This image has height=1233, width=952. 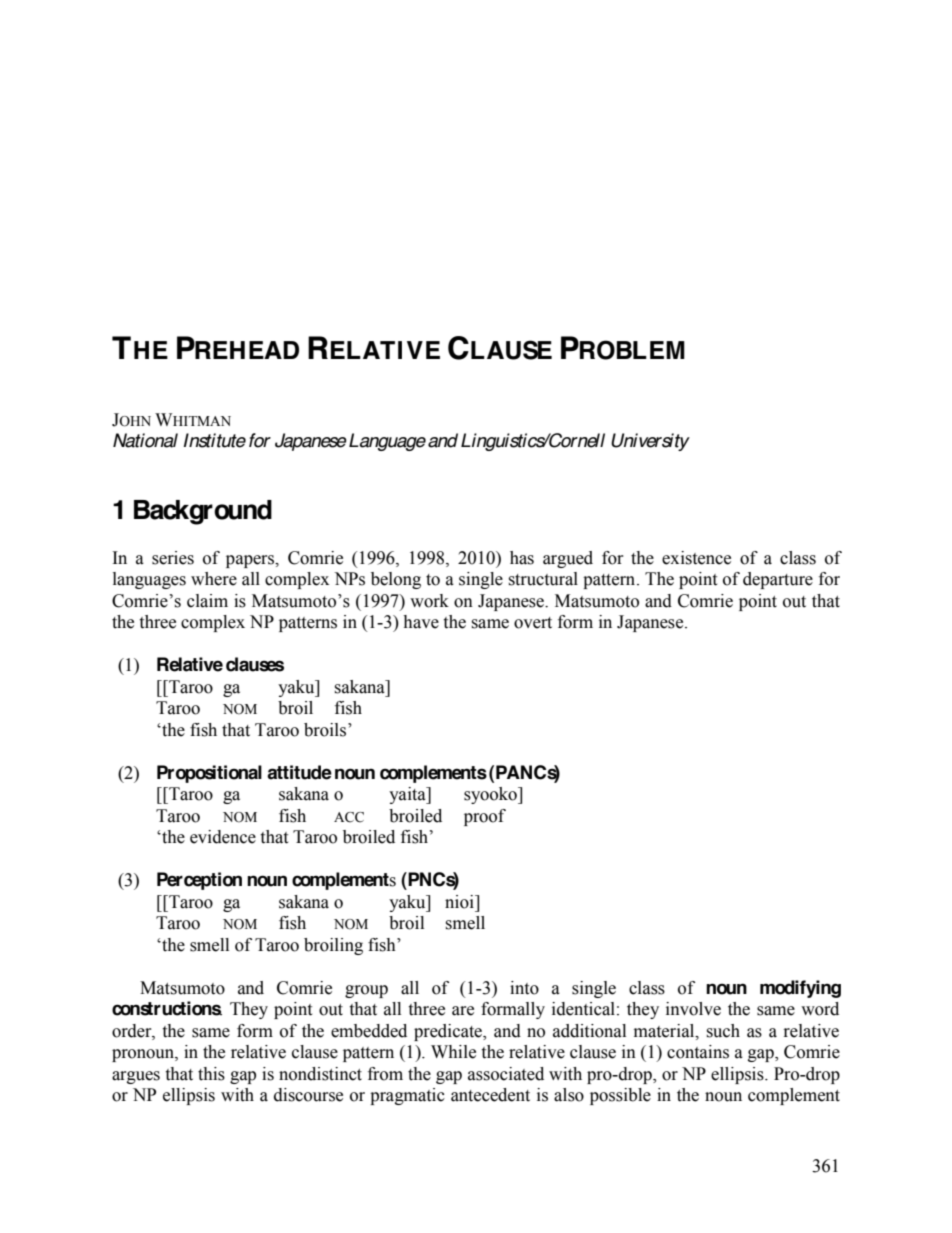 What do you see at coordinates (778, 580) in the image?
I see `departure` at bounding box center [778, 580].
